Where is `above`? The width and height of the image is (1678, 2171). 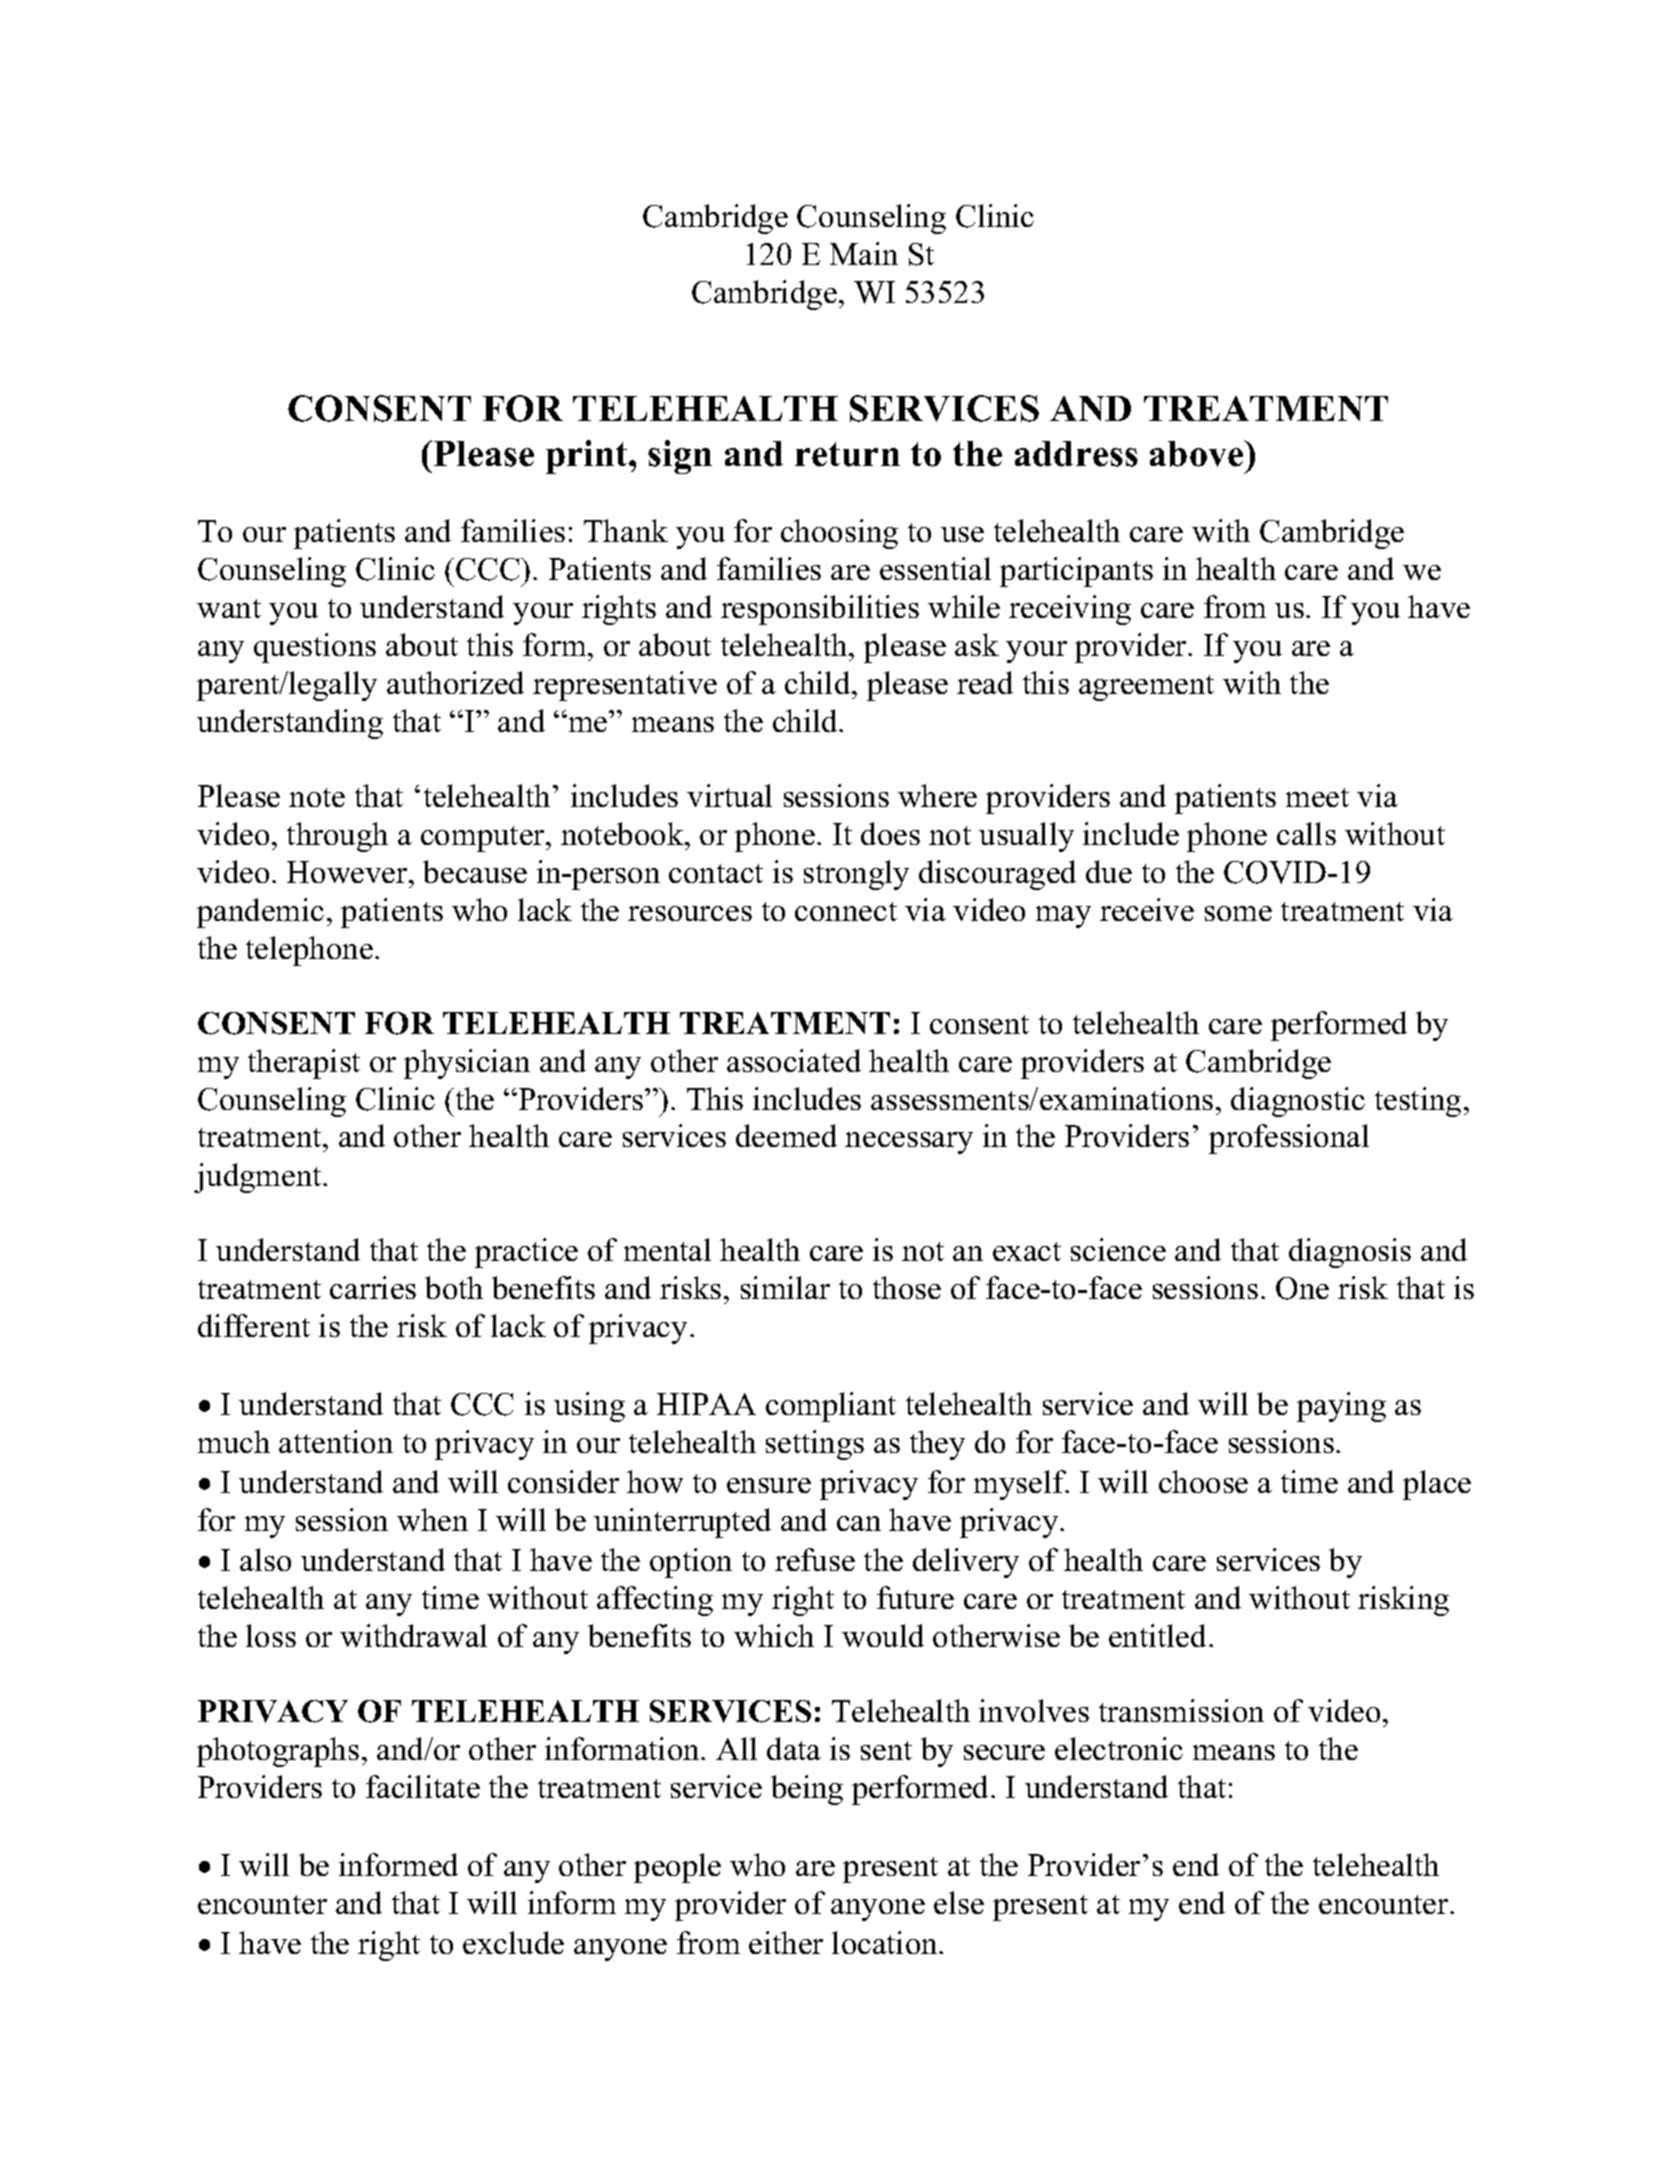
above is located at coordinates (1198, 453).
